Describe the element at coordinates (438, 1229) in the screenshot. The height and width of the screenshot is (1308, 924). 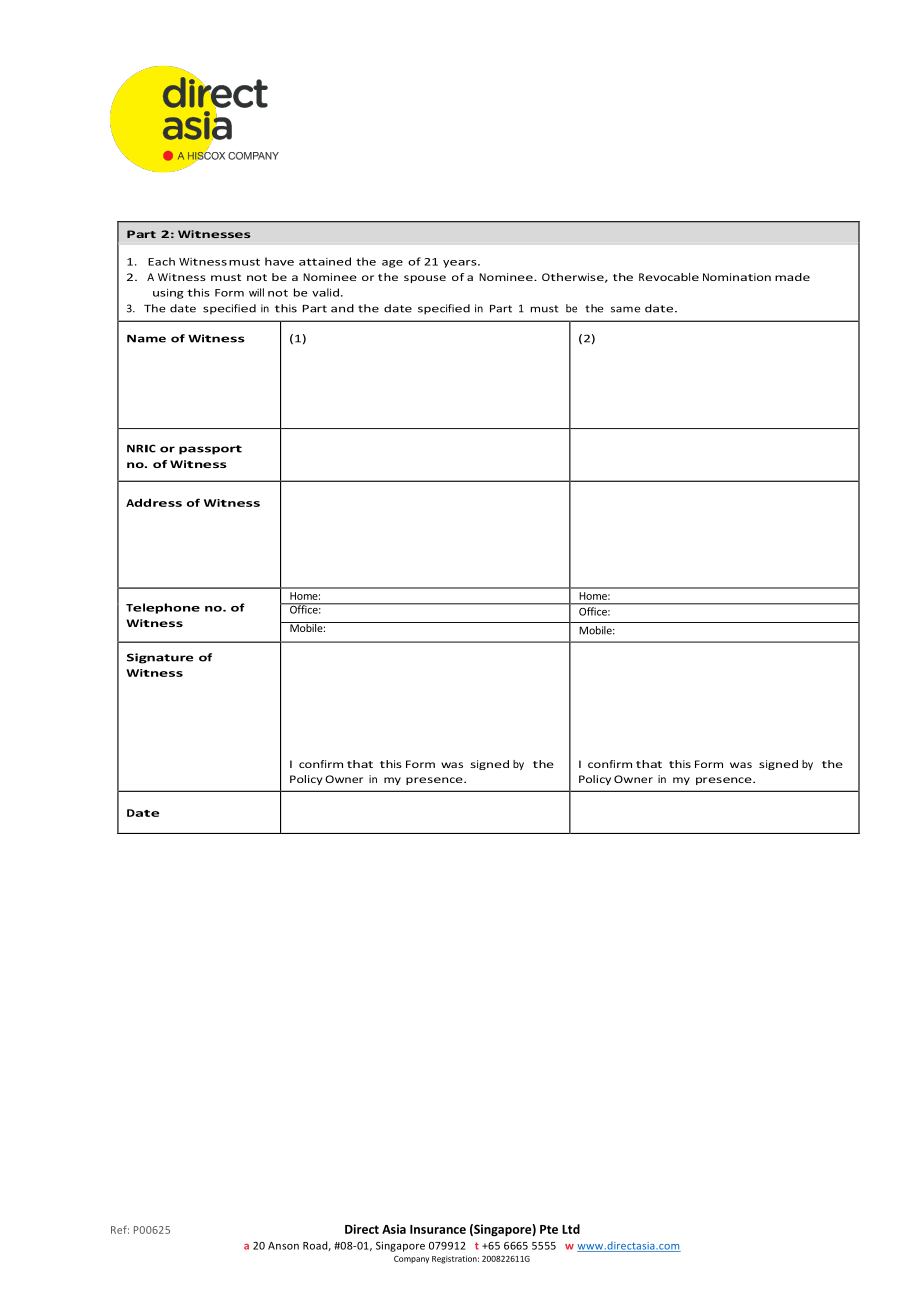
I see `Insurance` at that location.
